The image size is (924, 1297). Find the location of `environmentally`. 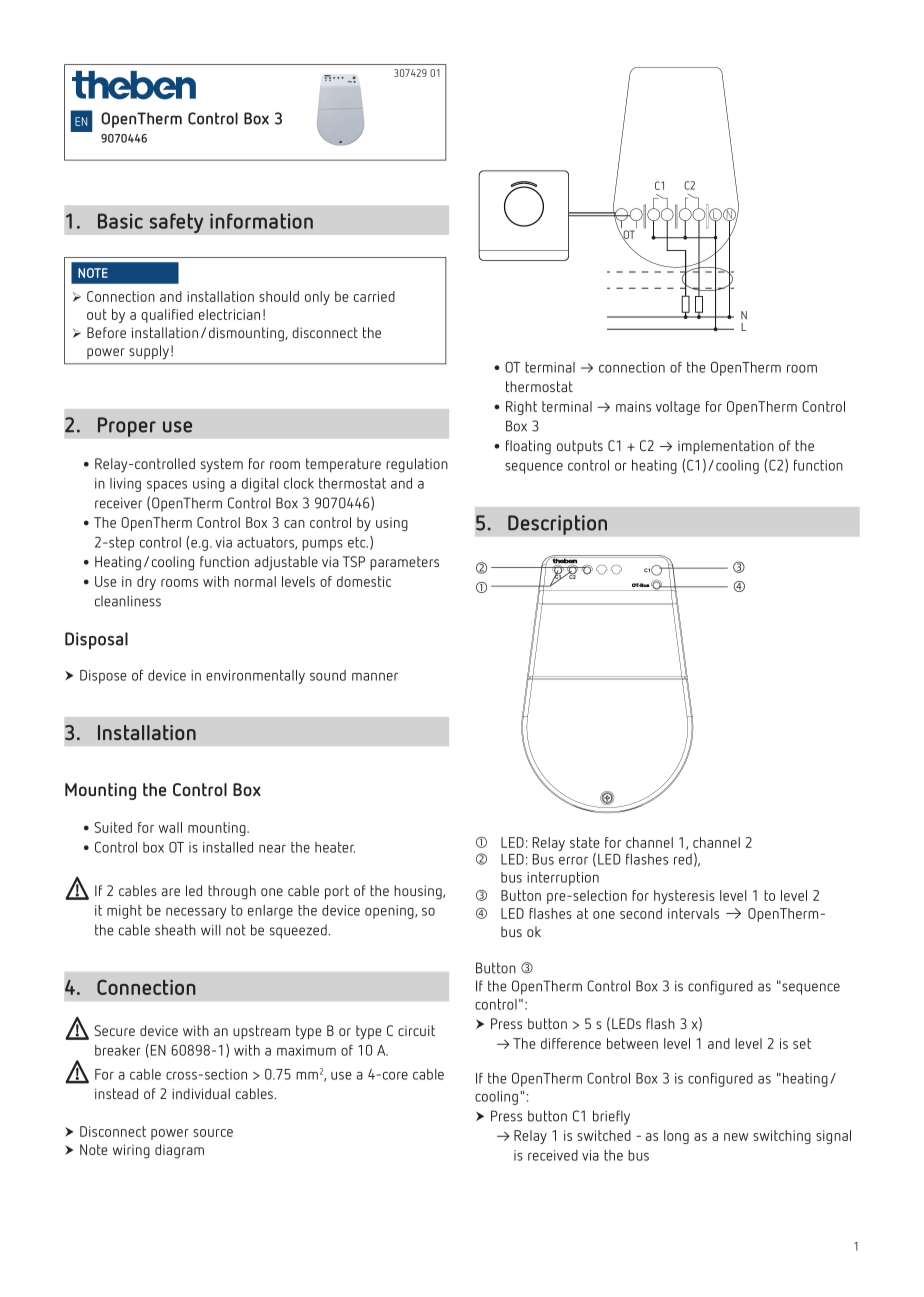

environmentally is located at coordinates (255, 677).
